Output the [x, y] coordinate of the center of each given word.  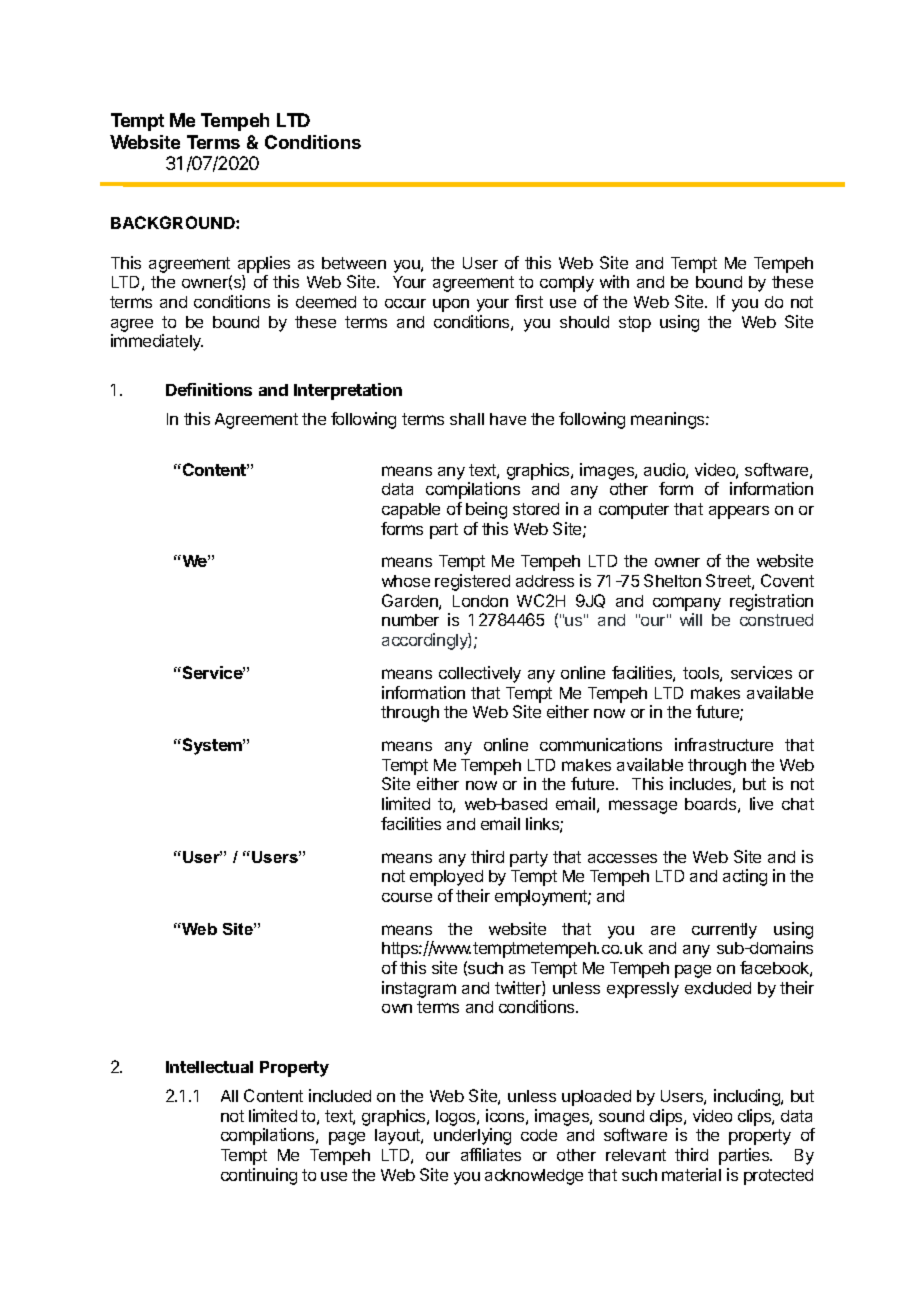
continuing [259, 1176]
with [614, 281]
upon [451, 305]
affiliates [491, 1154]
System [212, 746]
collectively [480, 674]
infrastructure [724, 744]
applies [264, 264]
